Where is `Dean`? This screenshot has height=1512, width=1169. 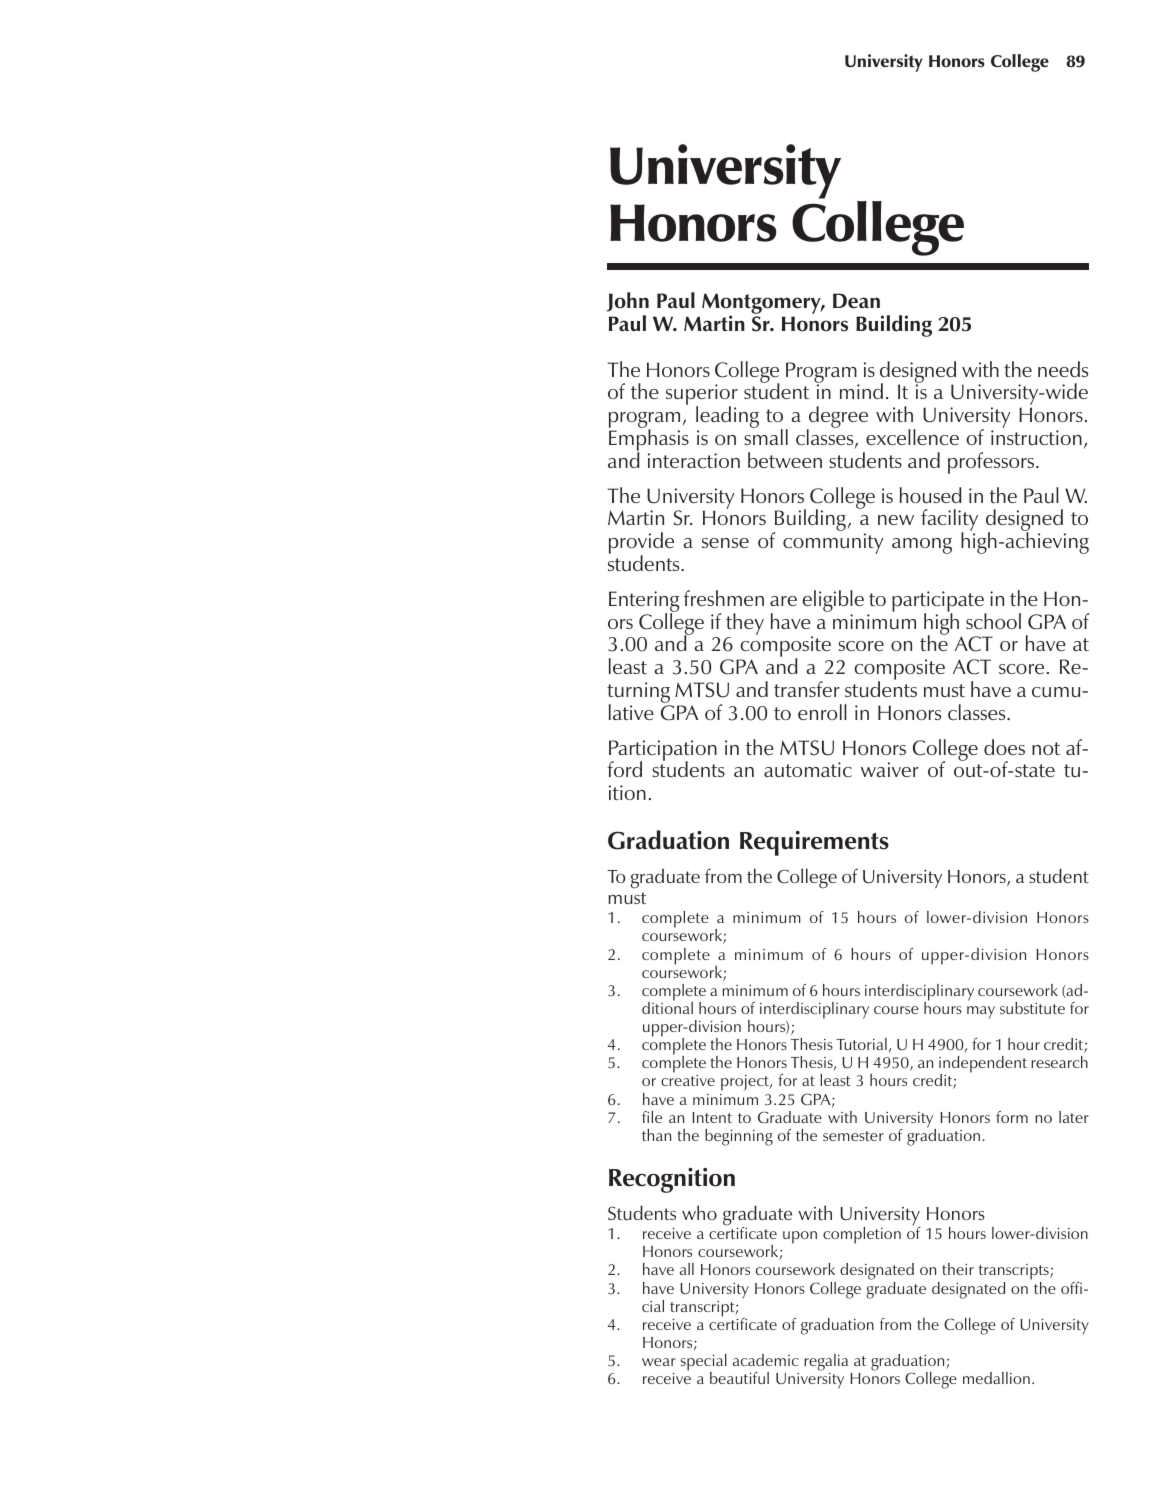
Dean is located at coordinates (856, 301).
